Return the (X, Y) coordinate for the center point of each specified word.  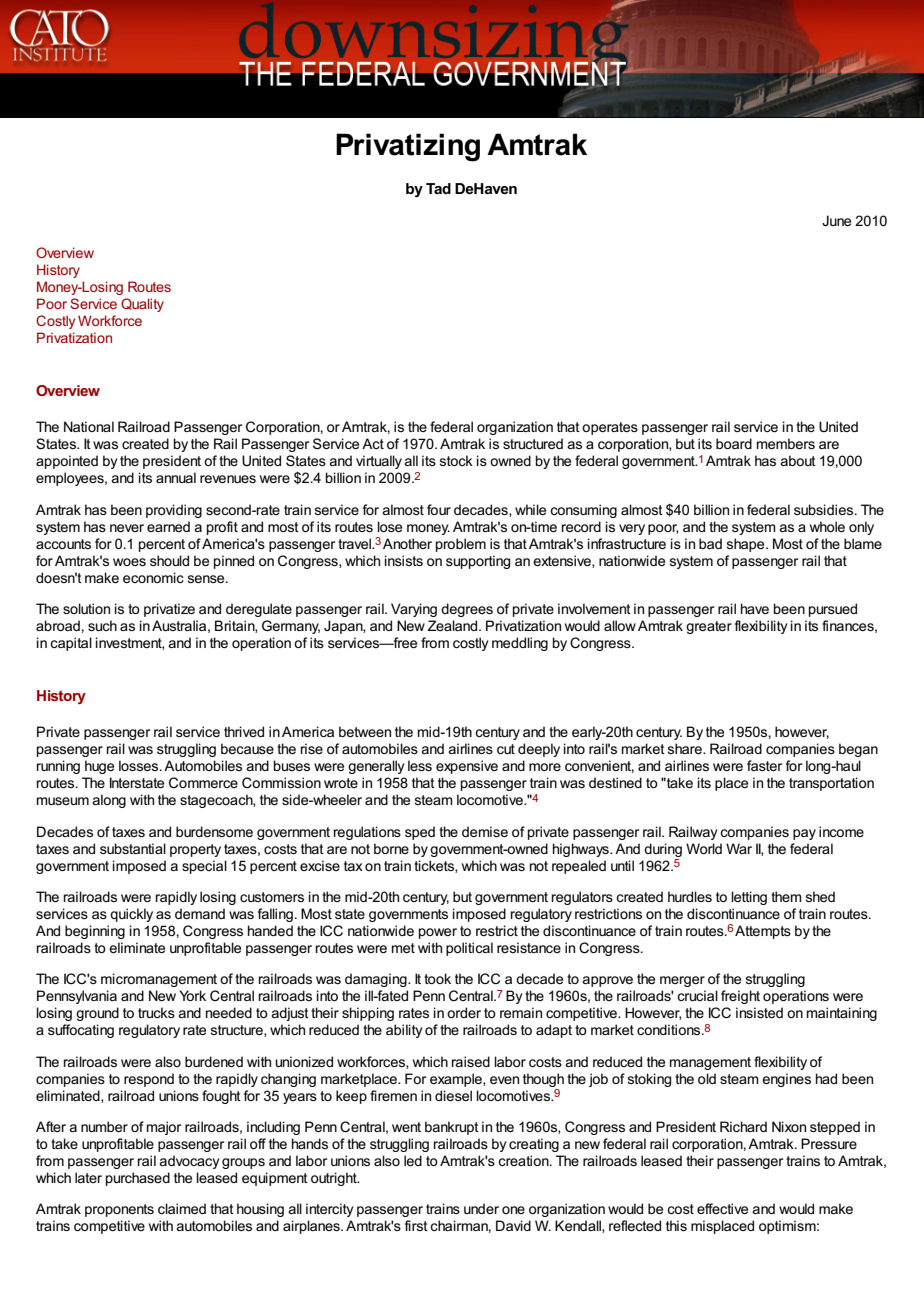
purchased (138, 1179)
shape (747, 545)
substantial (133, 848)
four (439, 509)
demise (485, 831)
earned (168, 526)
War (739, 848)
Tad (438, 188)
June (836, 220)
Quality (142, 305)
